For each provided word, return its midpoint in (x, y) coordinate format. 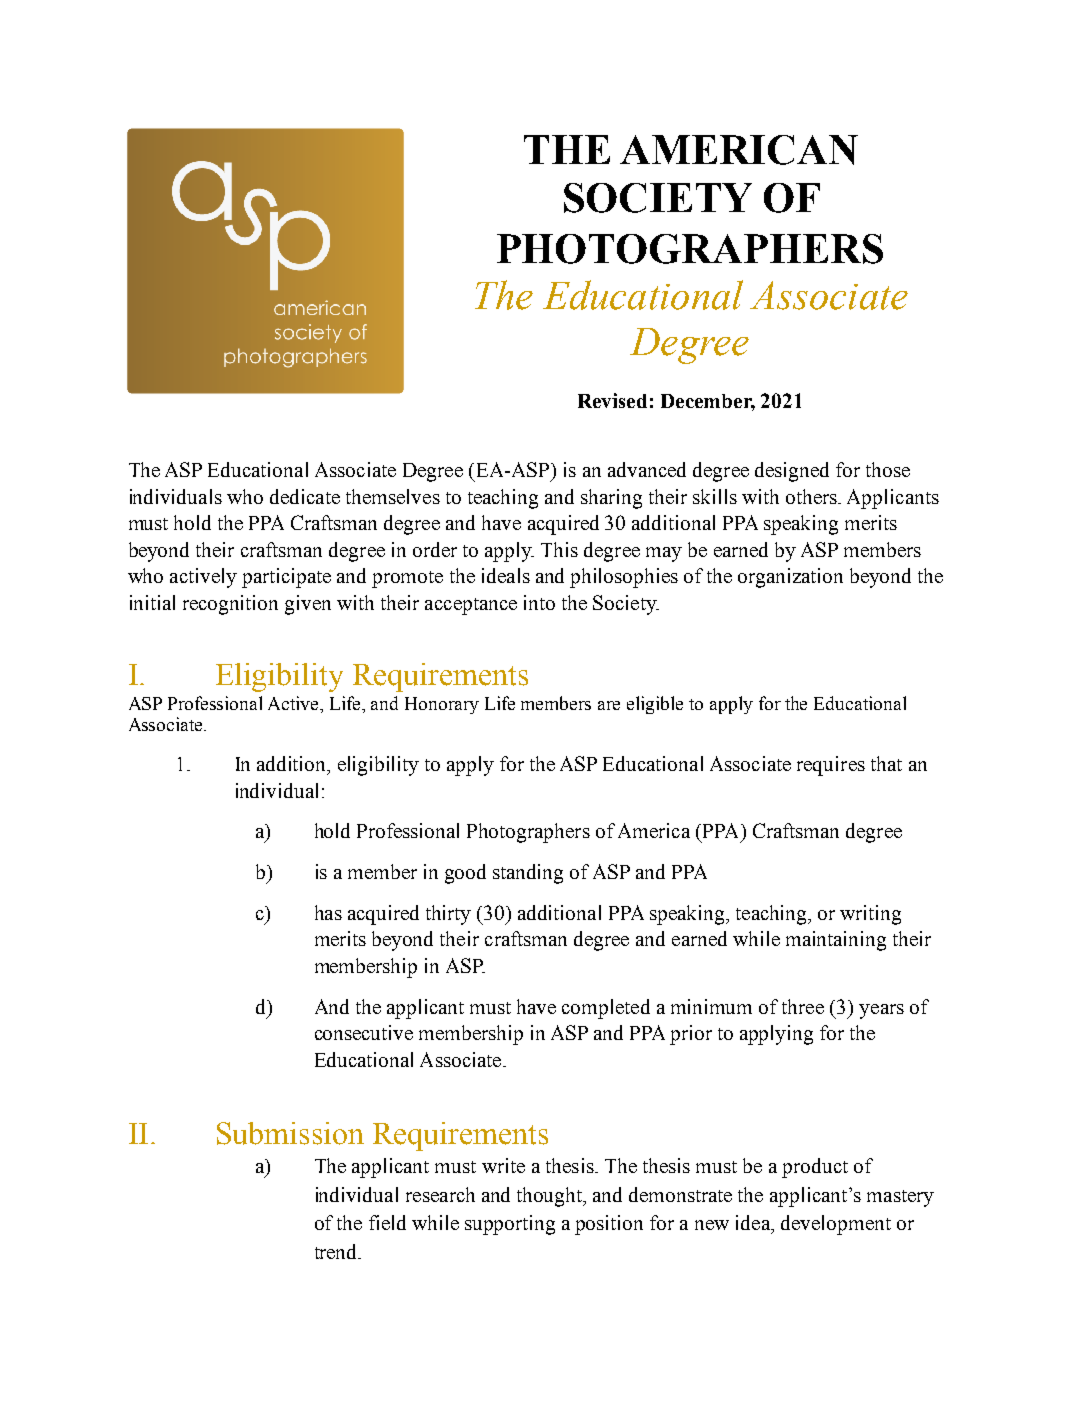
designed (792, 472)
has (328, 912)
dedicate (305, 496)
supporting (510, 1225)
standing (528, 874)
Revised (612, 400)
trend (337, 1251)
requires (831, 766)
